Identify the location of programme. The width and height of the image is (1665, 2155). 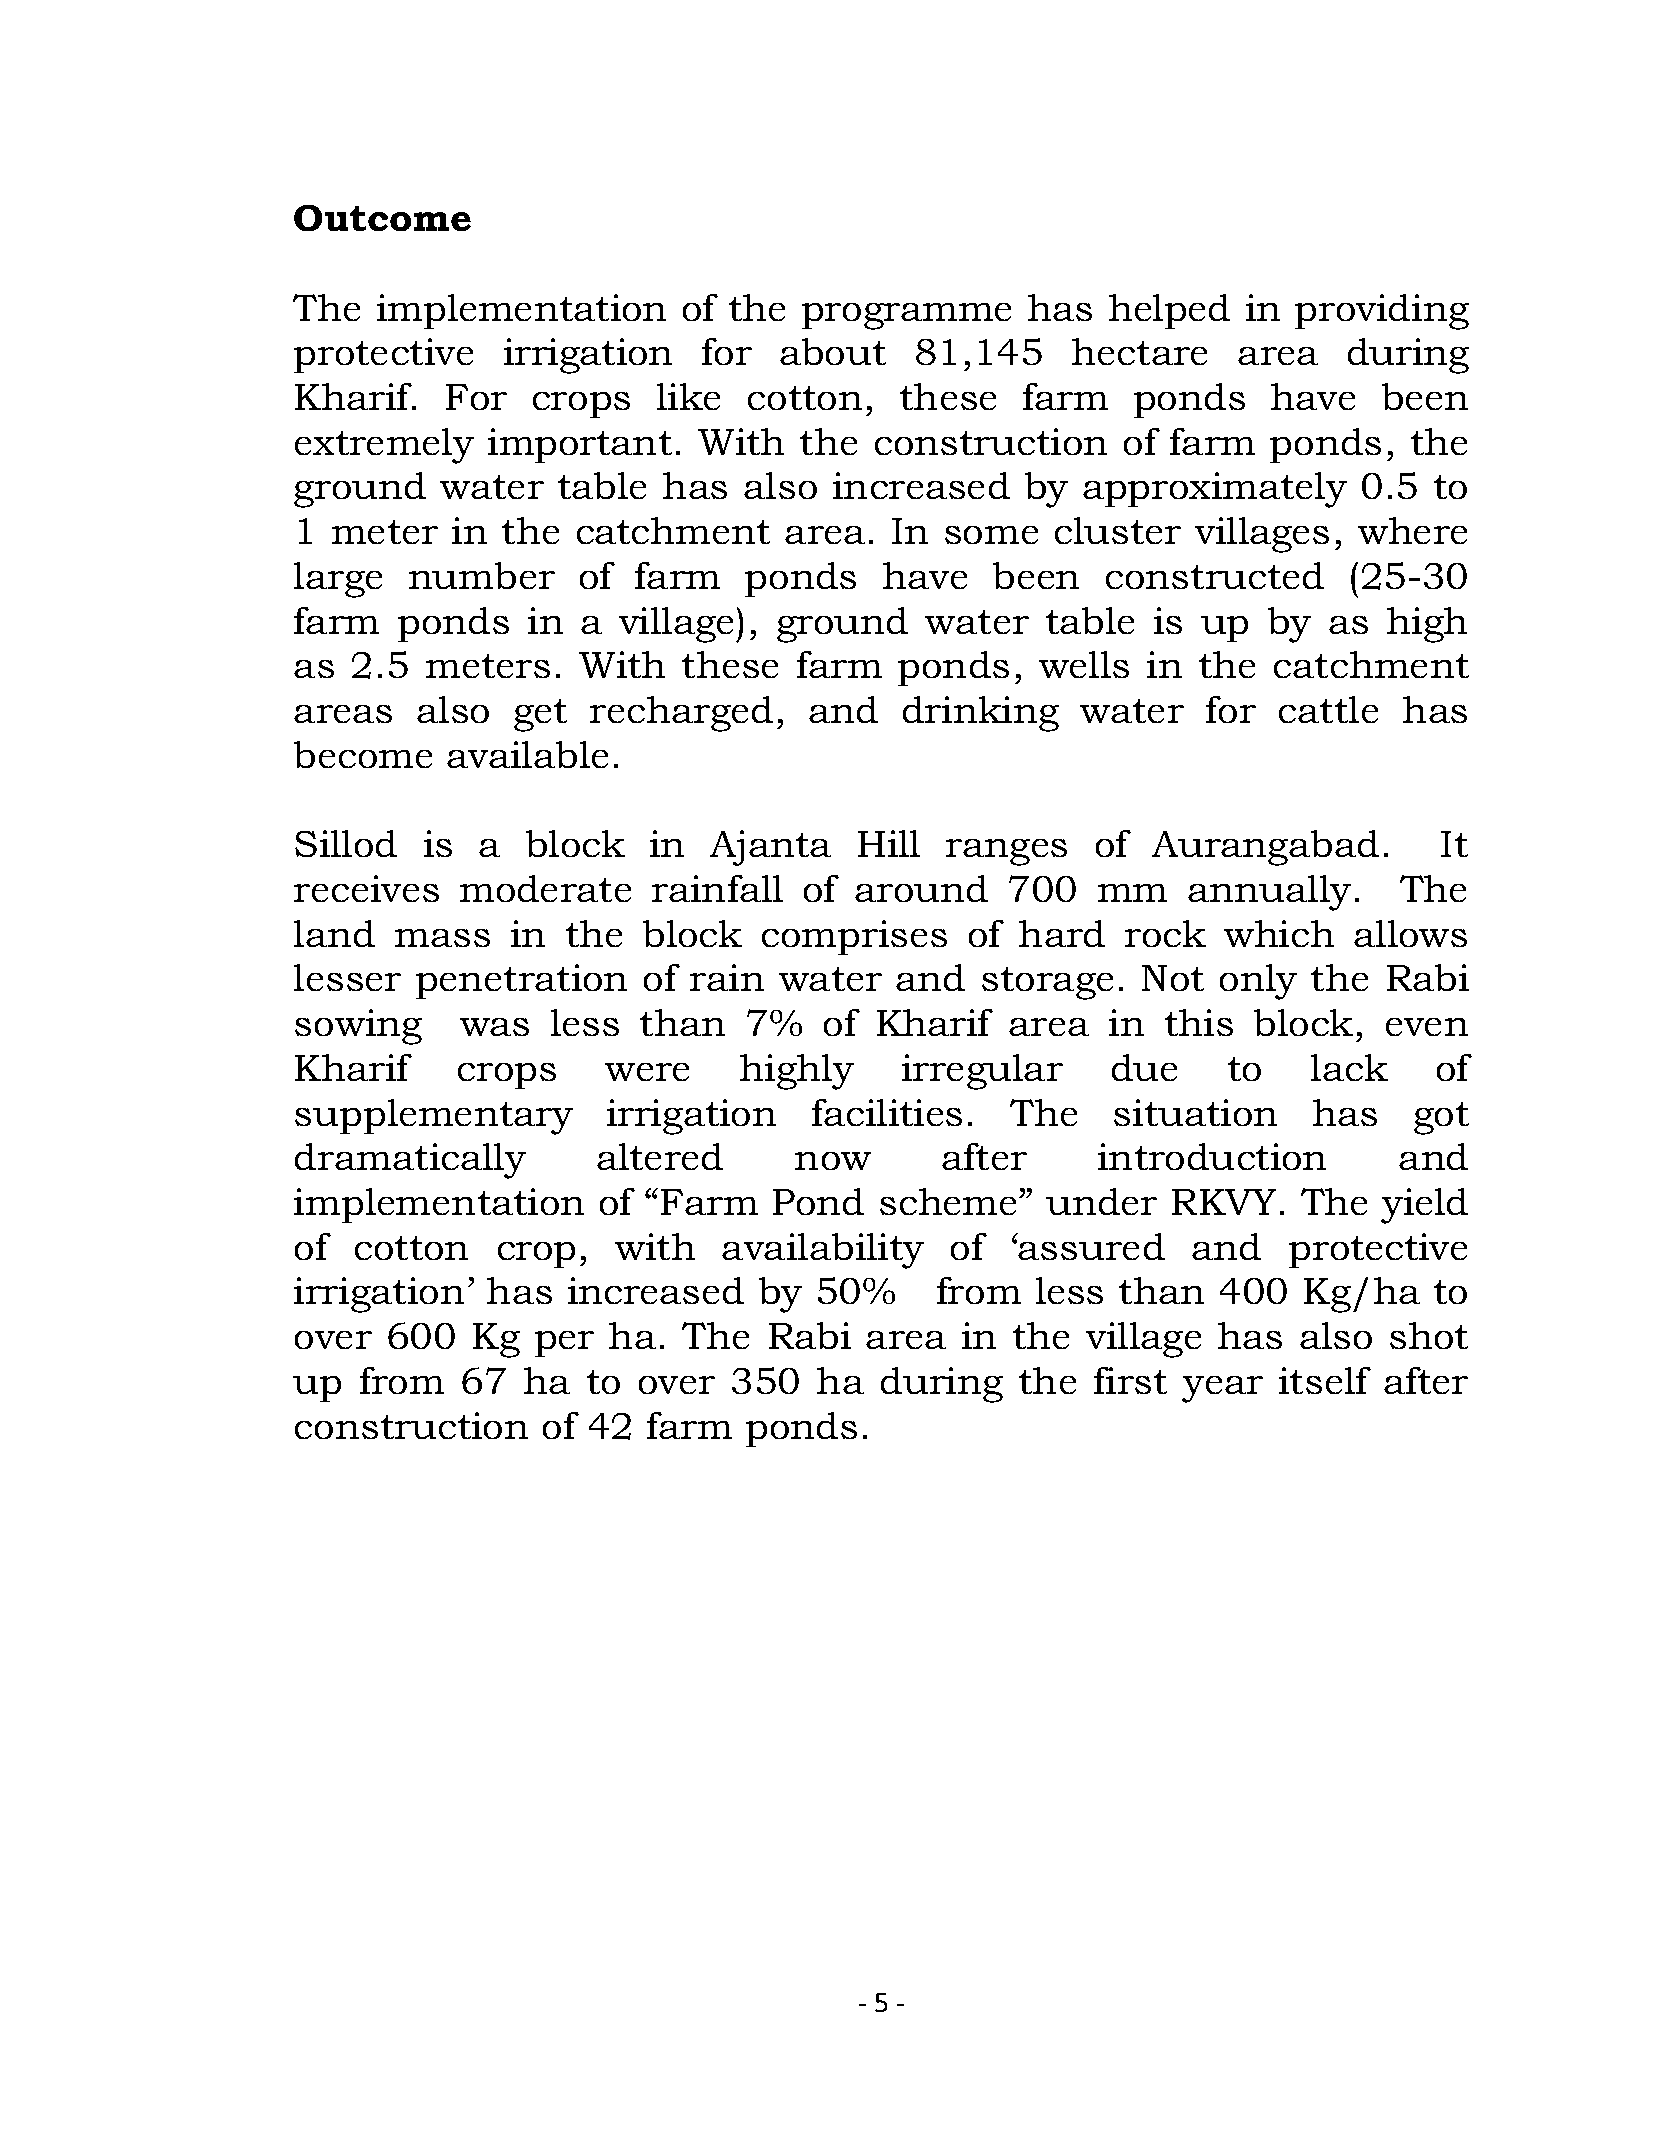
(906, 316).
